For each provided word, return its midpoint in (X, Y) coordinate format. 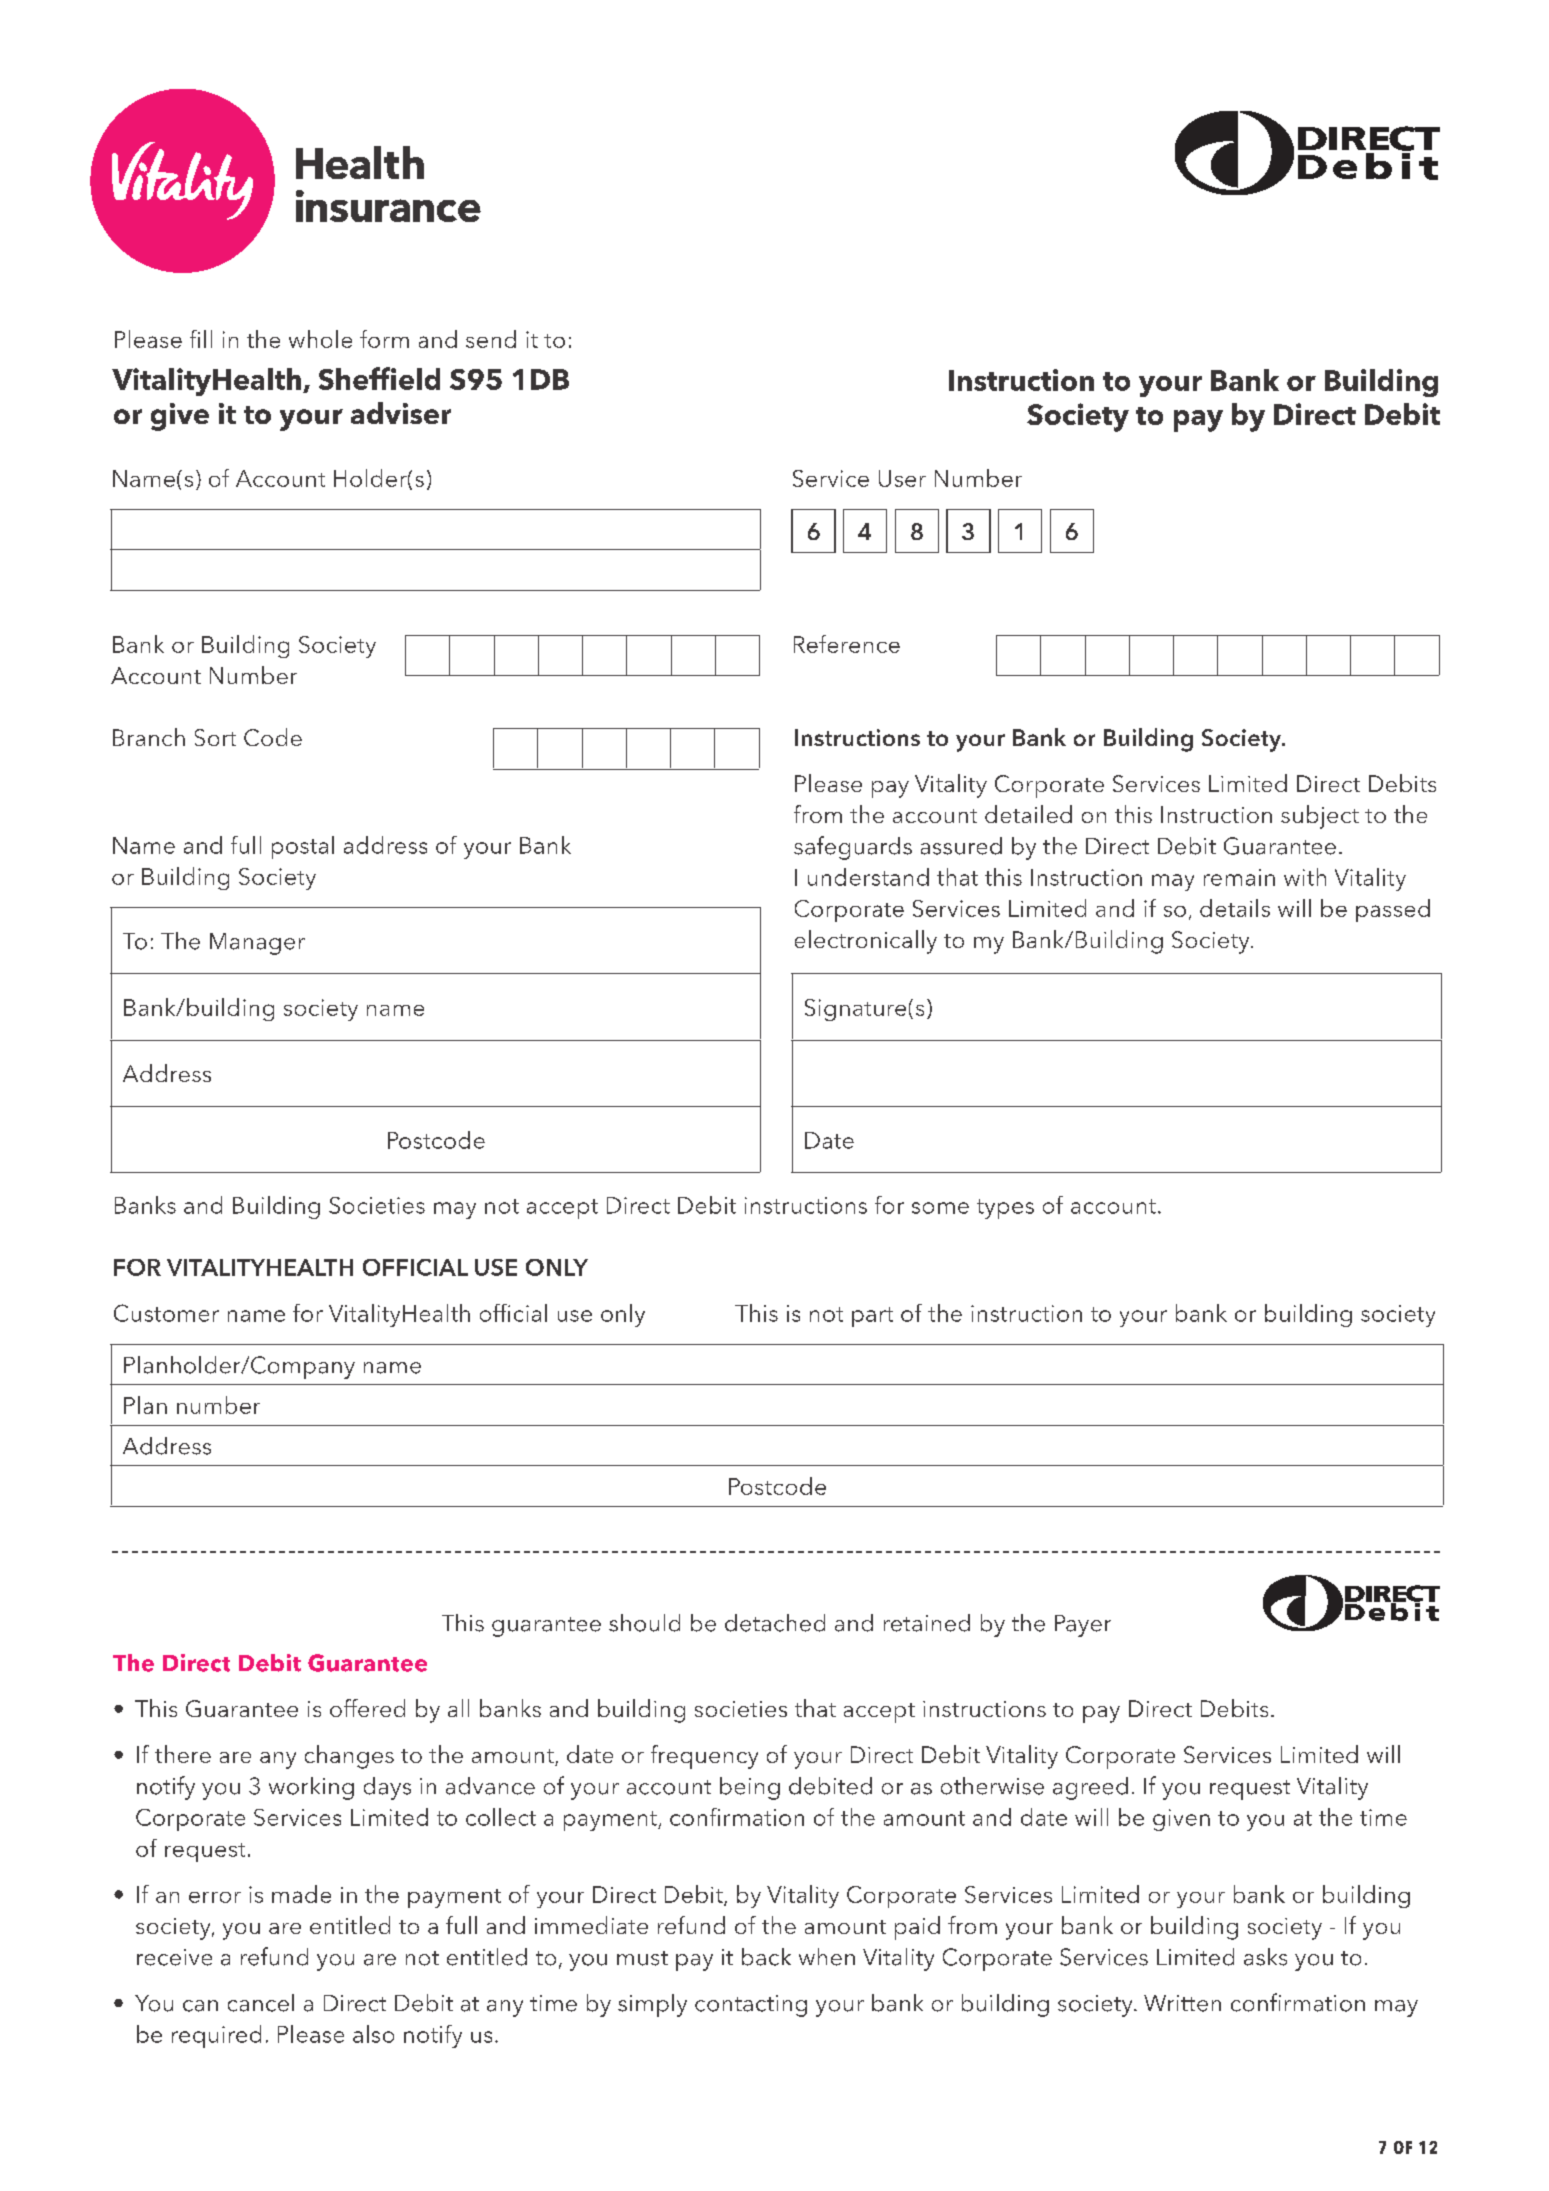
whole (320, 339)
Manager (257, 944)
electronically (866, 942)
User (902, 478)
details (1235, 908)
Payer (1083, 1626)
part (872, 1317)
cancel (261, 2003)
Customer (166, 1313)
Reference (847, 644)
